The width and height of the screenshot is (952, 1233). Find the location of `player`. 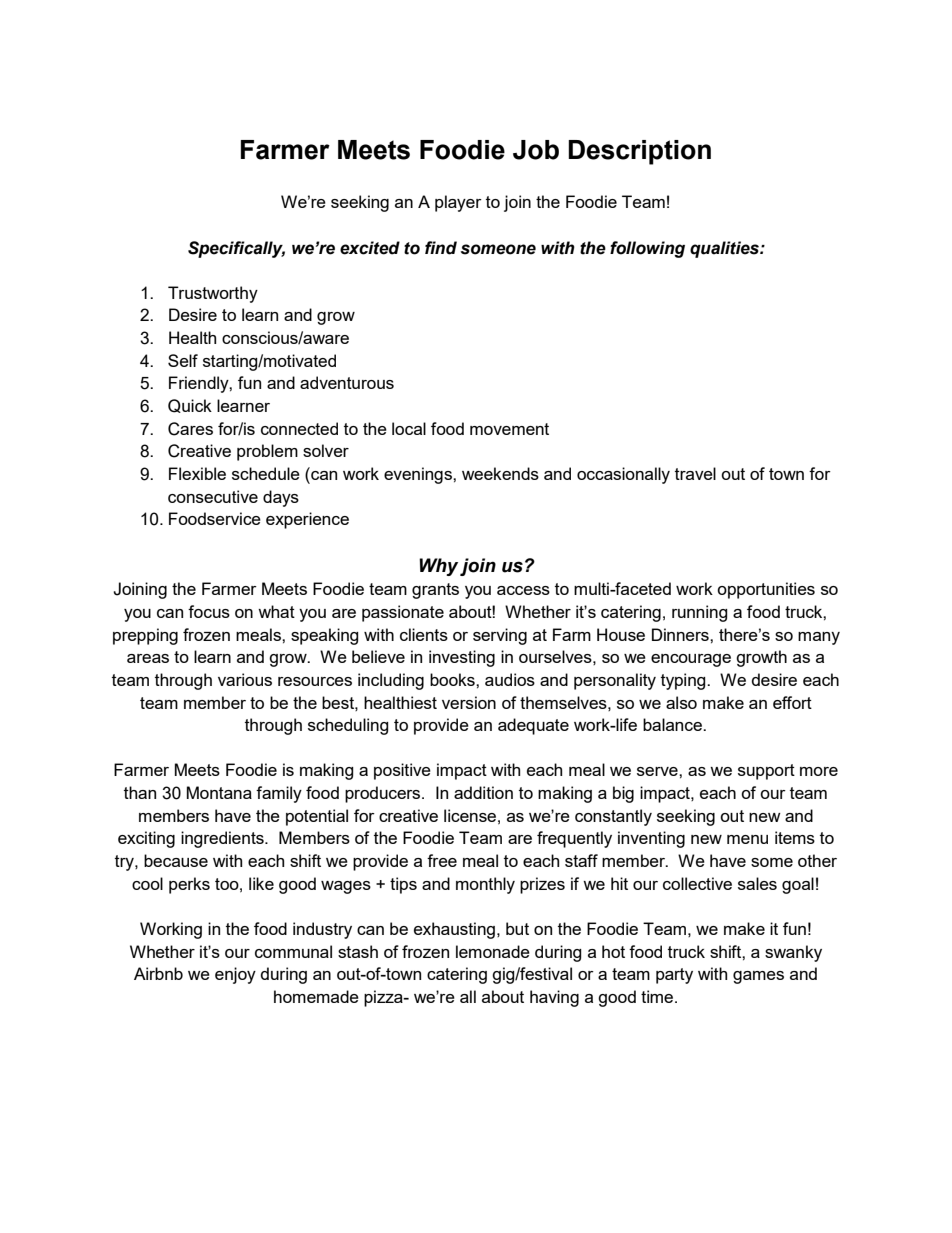

player is located at coordinates (458, 203).
